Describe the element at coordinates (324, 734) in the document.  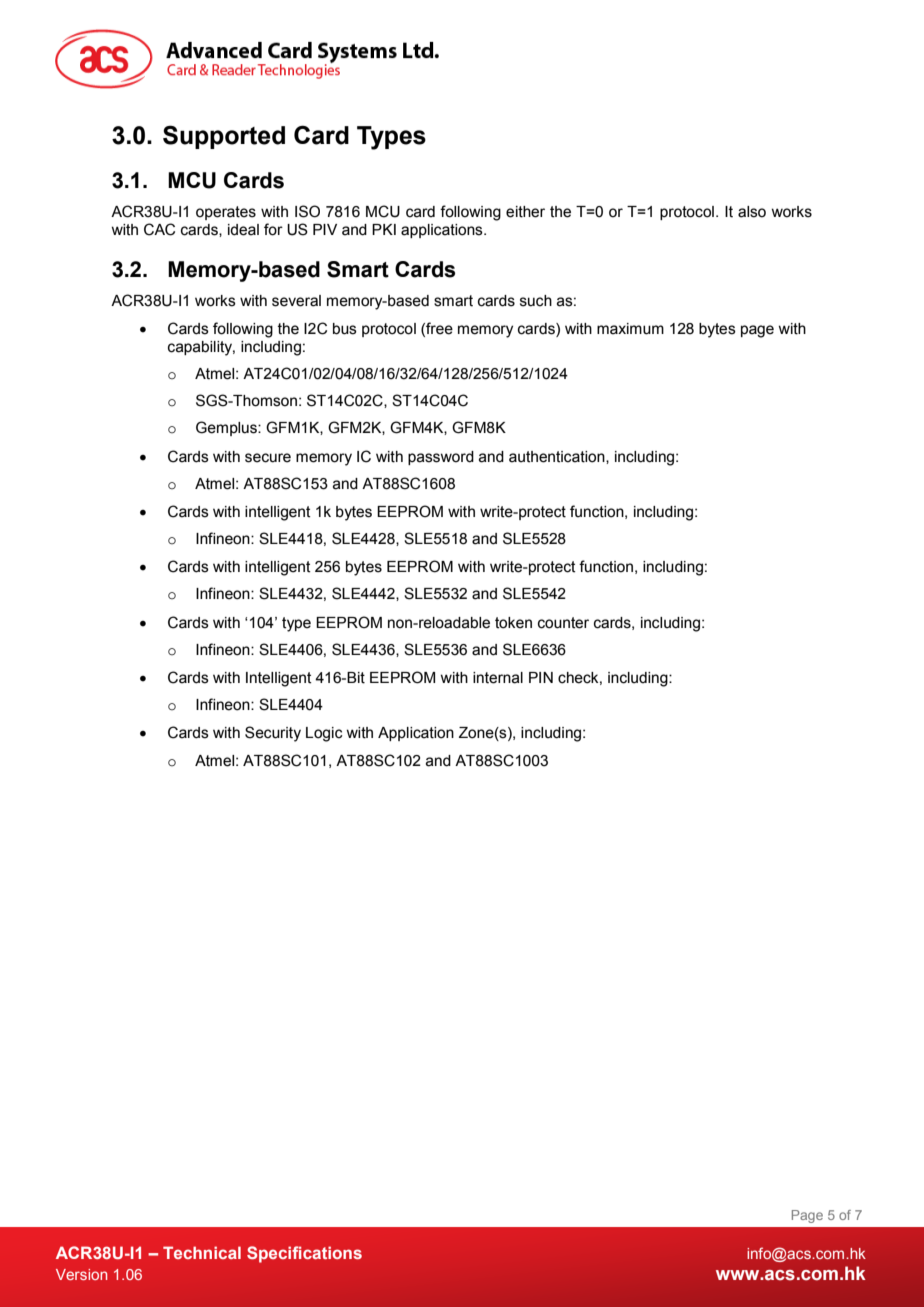
I see `Logic` at that location.
